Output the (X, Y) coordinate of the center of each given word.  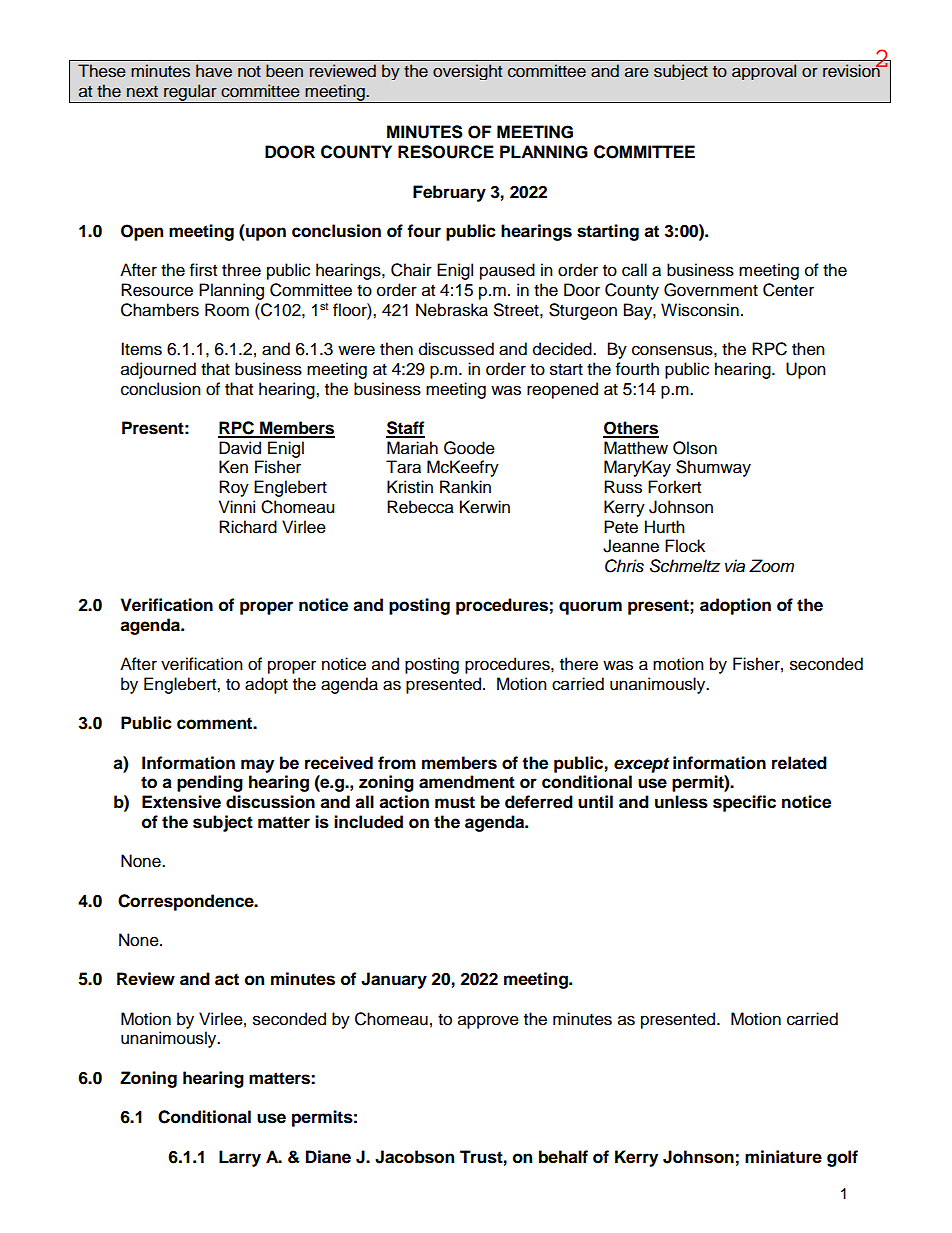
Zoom (771, 566)
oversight (467, 72)
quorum (590, 608)
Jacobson (414, 1157)
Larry (240, 1158)
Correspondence (187, 902)
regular (190, 93)
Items (141, 349)
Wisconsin (700, 310)
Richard (248, 527)
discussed (456, 349)
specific (744, 803)
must (455, 802)
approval (764, 72)
